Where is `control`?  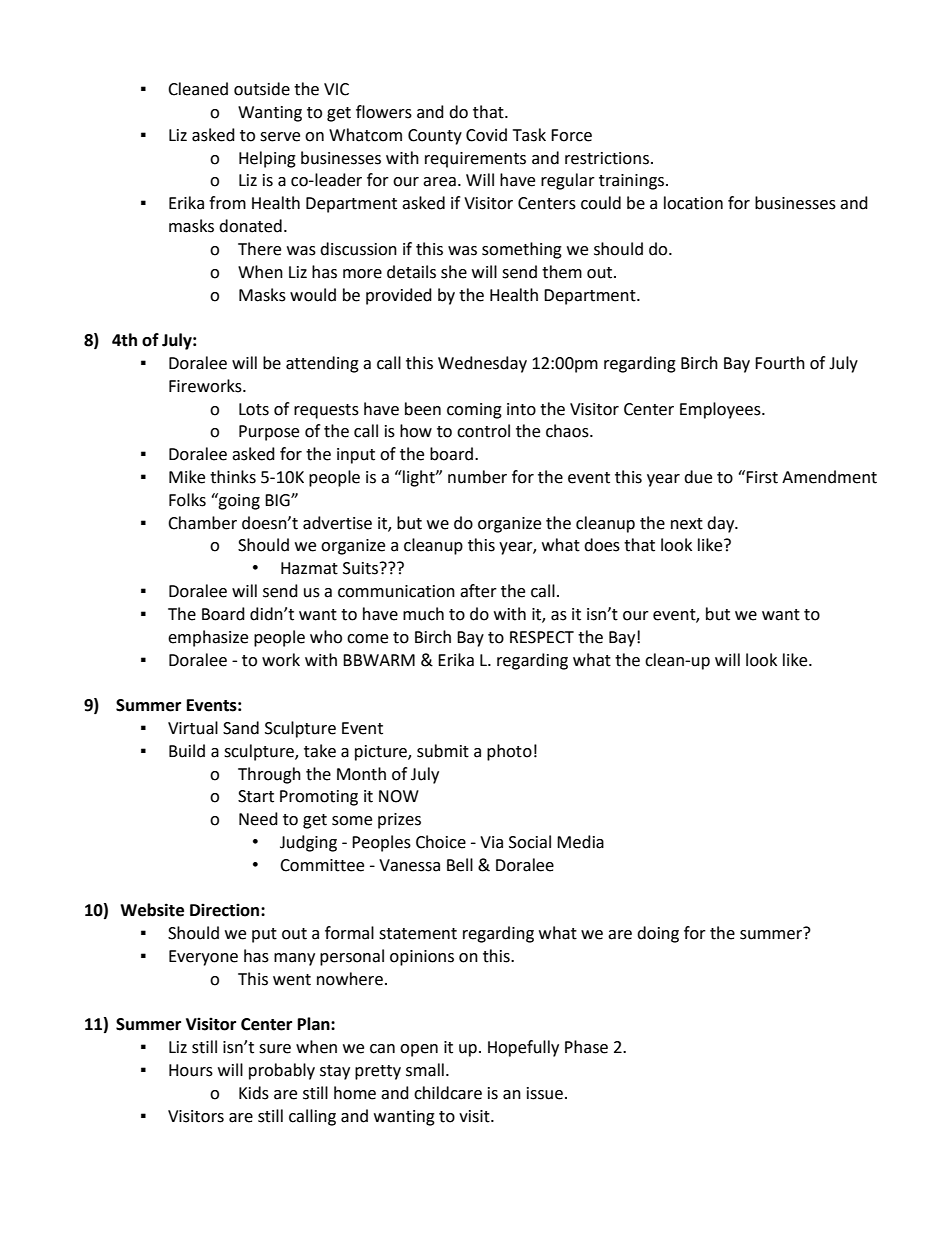
control is located at coordinates (483, 431).
